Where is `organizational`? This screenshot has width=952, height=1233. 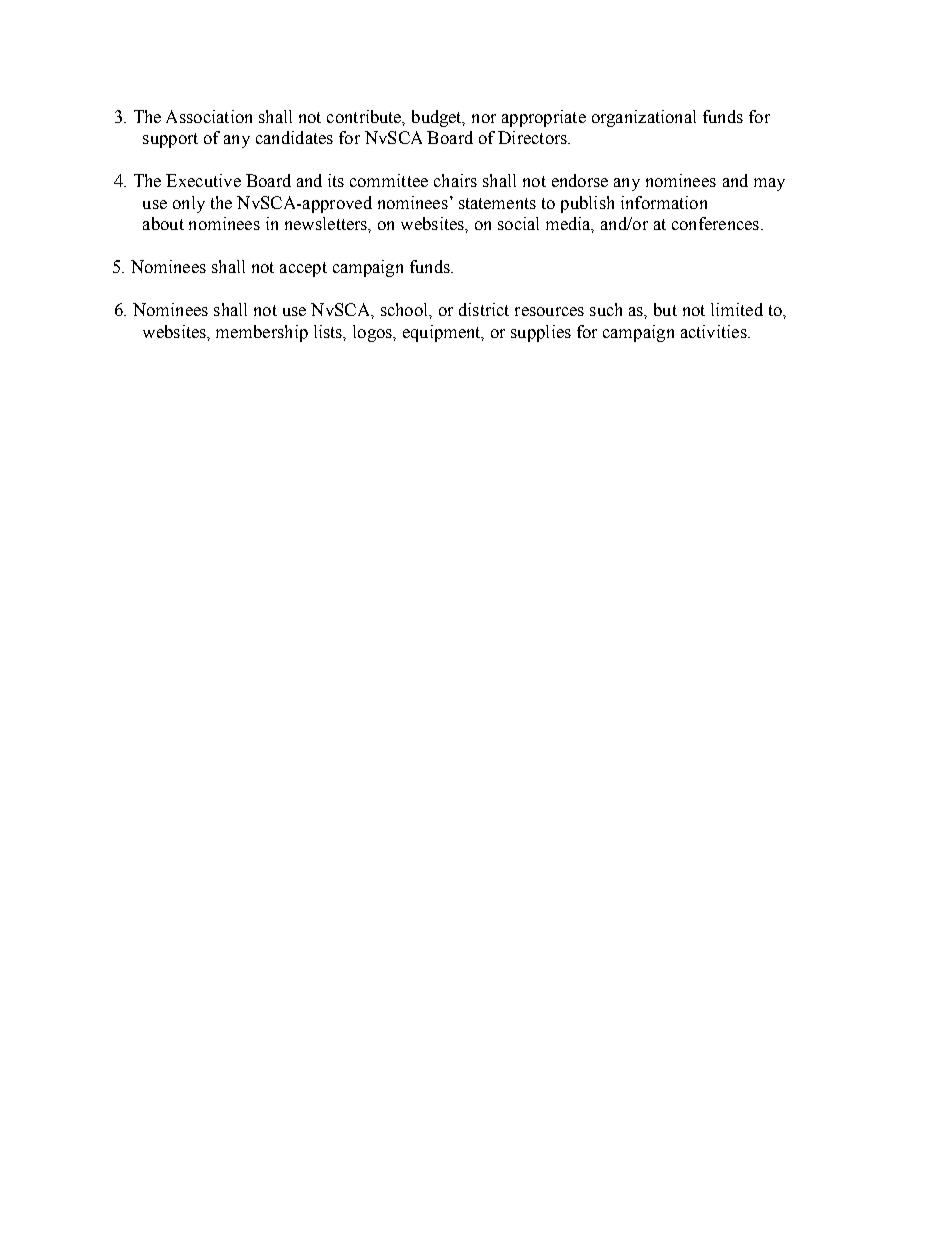 organizational is located at coordinates (644, 118).
